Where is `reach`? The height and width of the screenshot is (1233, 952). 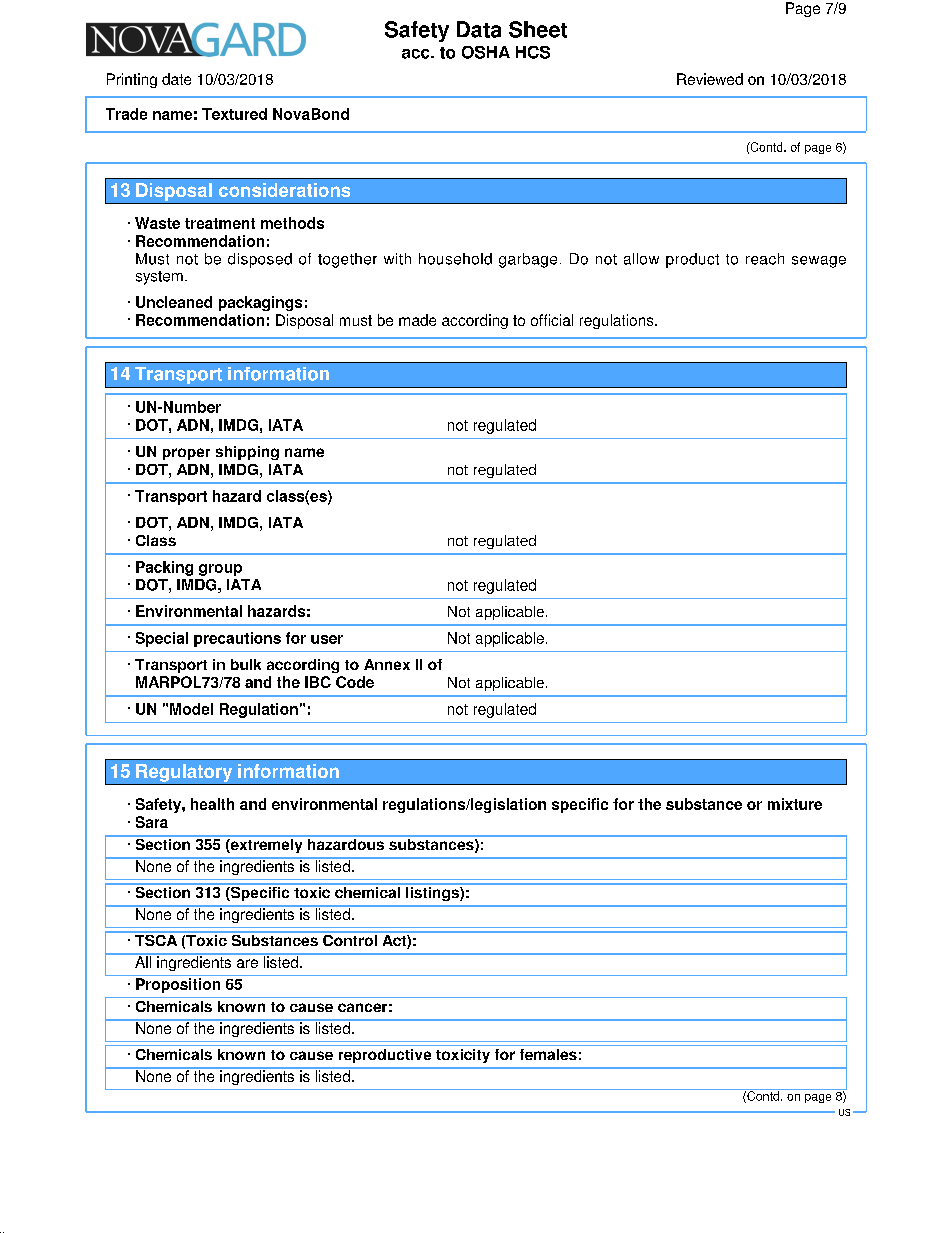
reach is located at coordinates (765, 259).
